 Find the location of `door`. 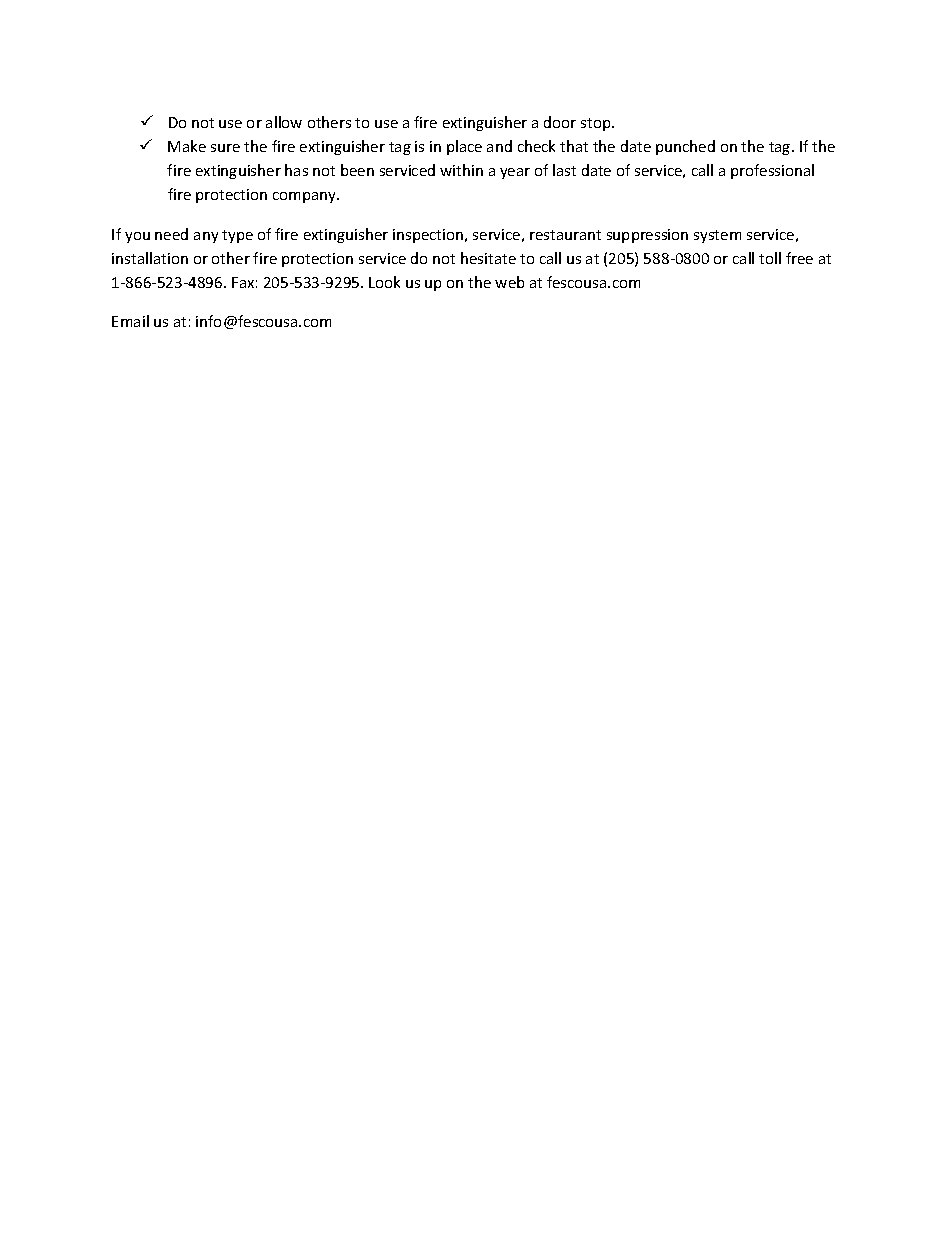

door is located at coordinates (560, 122).
